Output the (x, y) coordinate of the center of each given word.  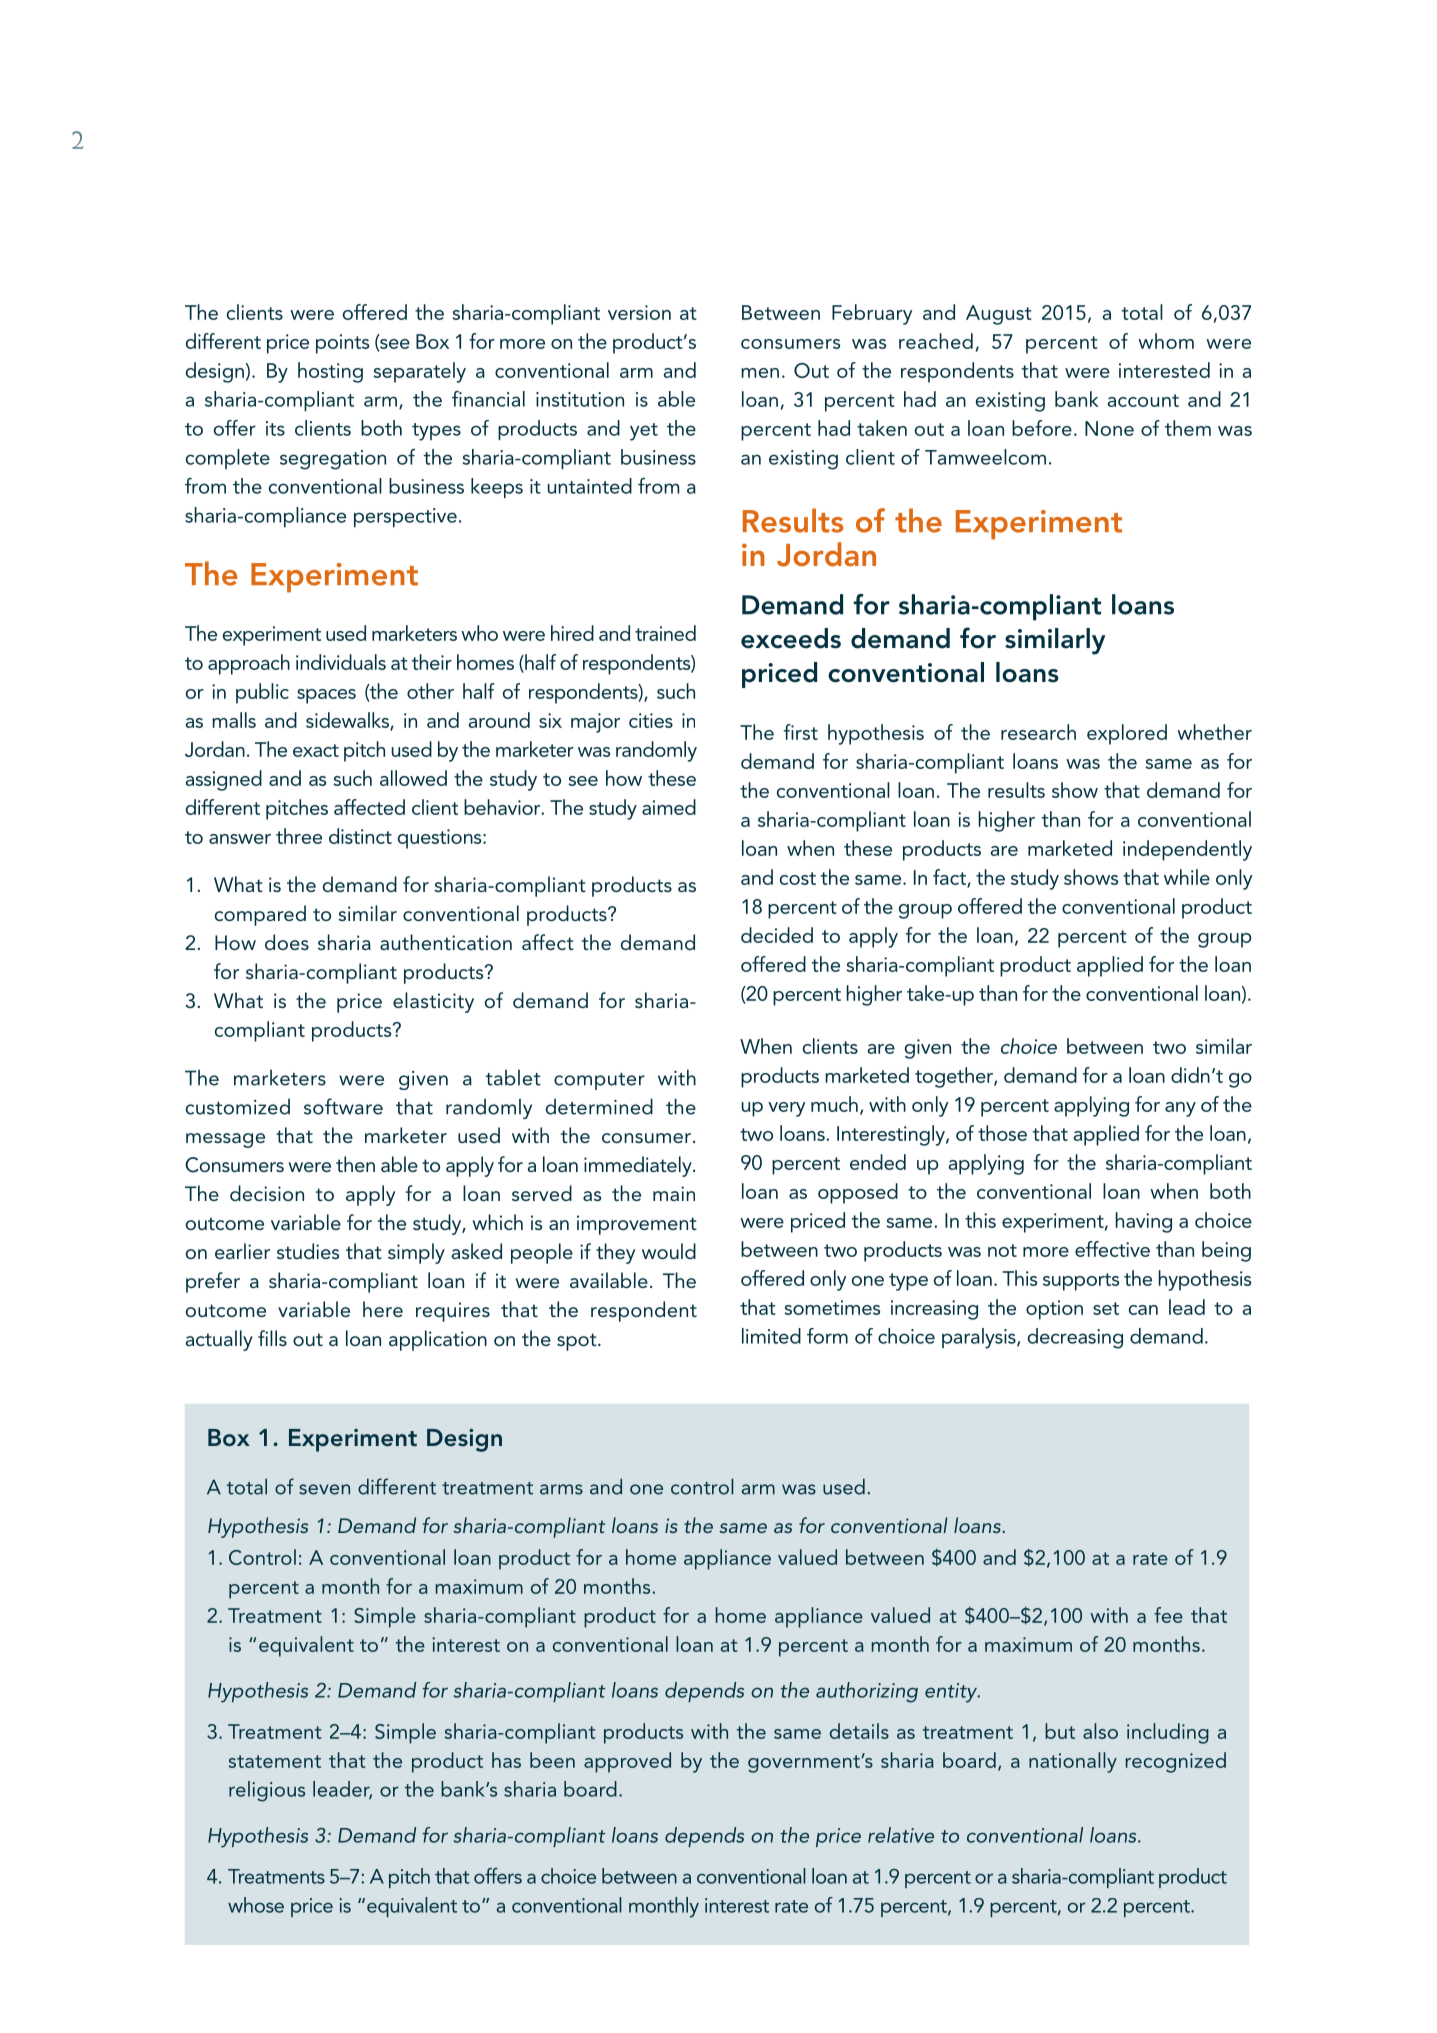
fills (272, 1338)
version (639, 312)
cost (798, 878)
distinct (360, 836)
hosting (330, 372)
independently (1187, 850)
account (1143, 400)
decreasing (1075, 1338)
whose (256, 1905)
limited (771, 1336)
